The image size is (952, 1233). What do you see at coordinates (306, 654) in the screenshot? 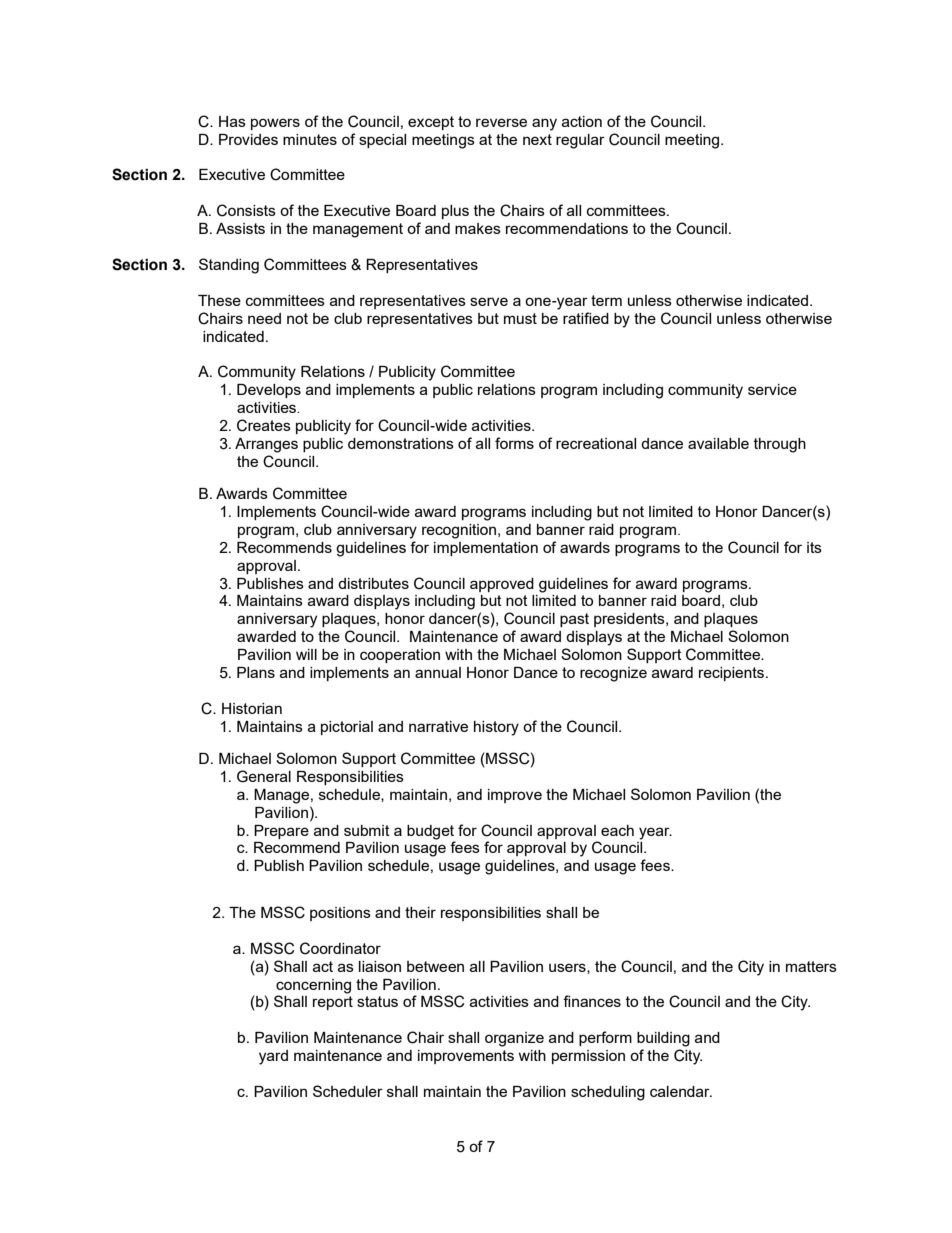
I see `will` at bounding box center [306, 654].
